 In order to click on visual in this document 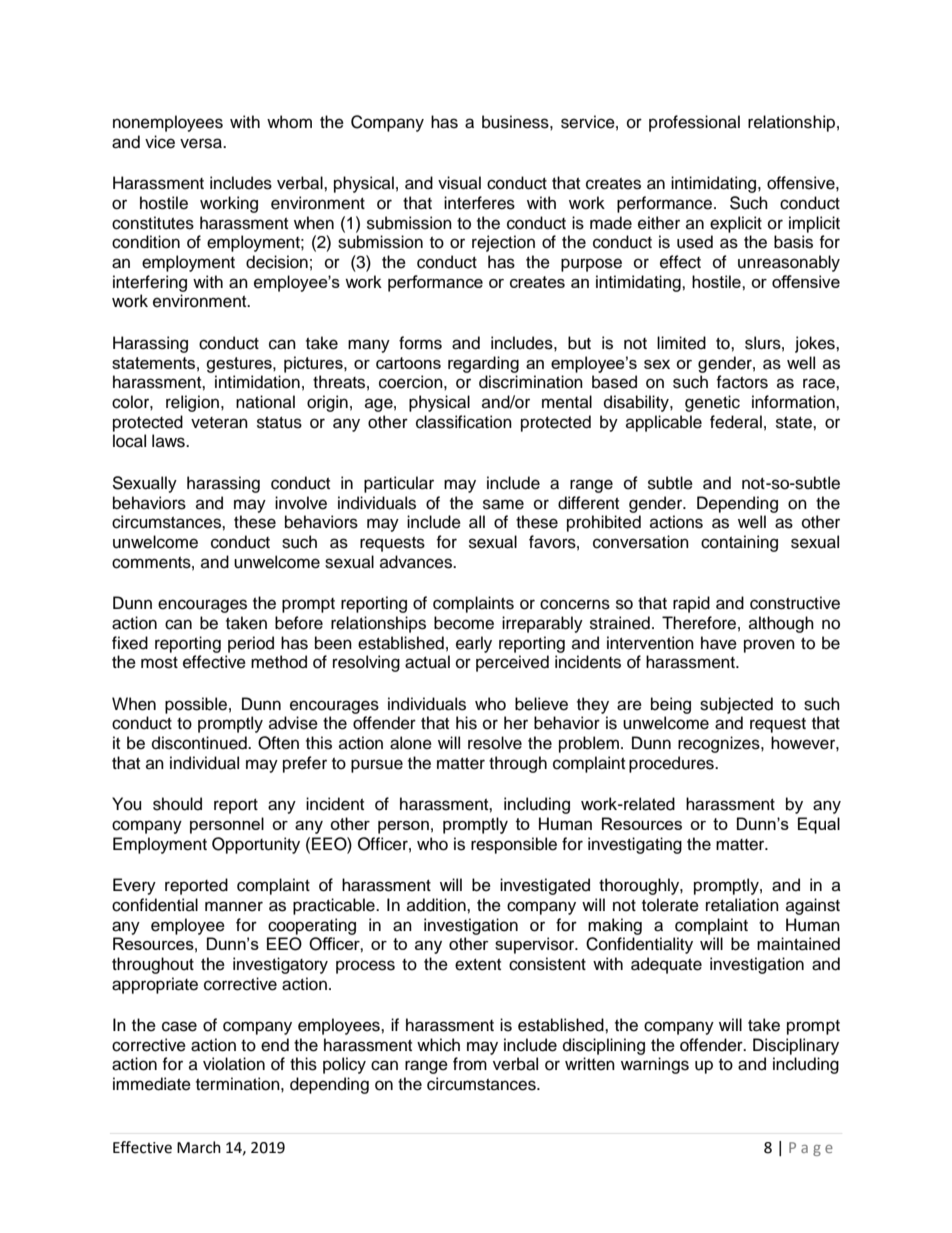, I will do `click(459, 183)`.
